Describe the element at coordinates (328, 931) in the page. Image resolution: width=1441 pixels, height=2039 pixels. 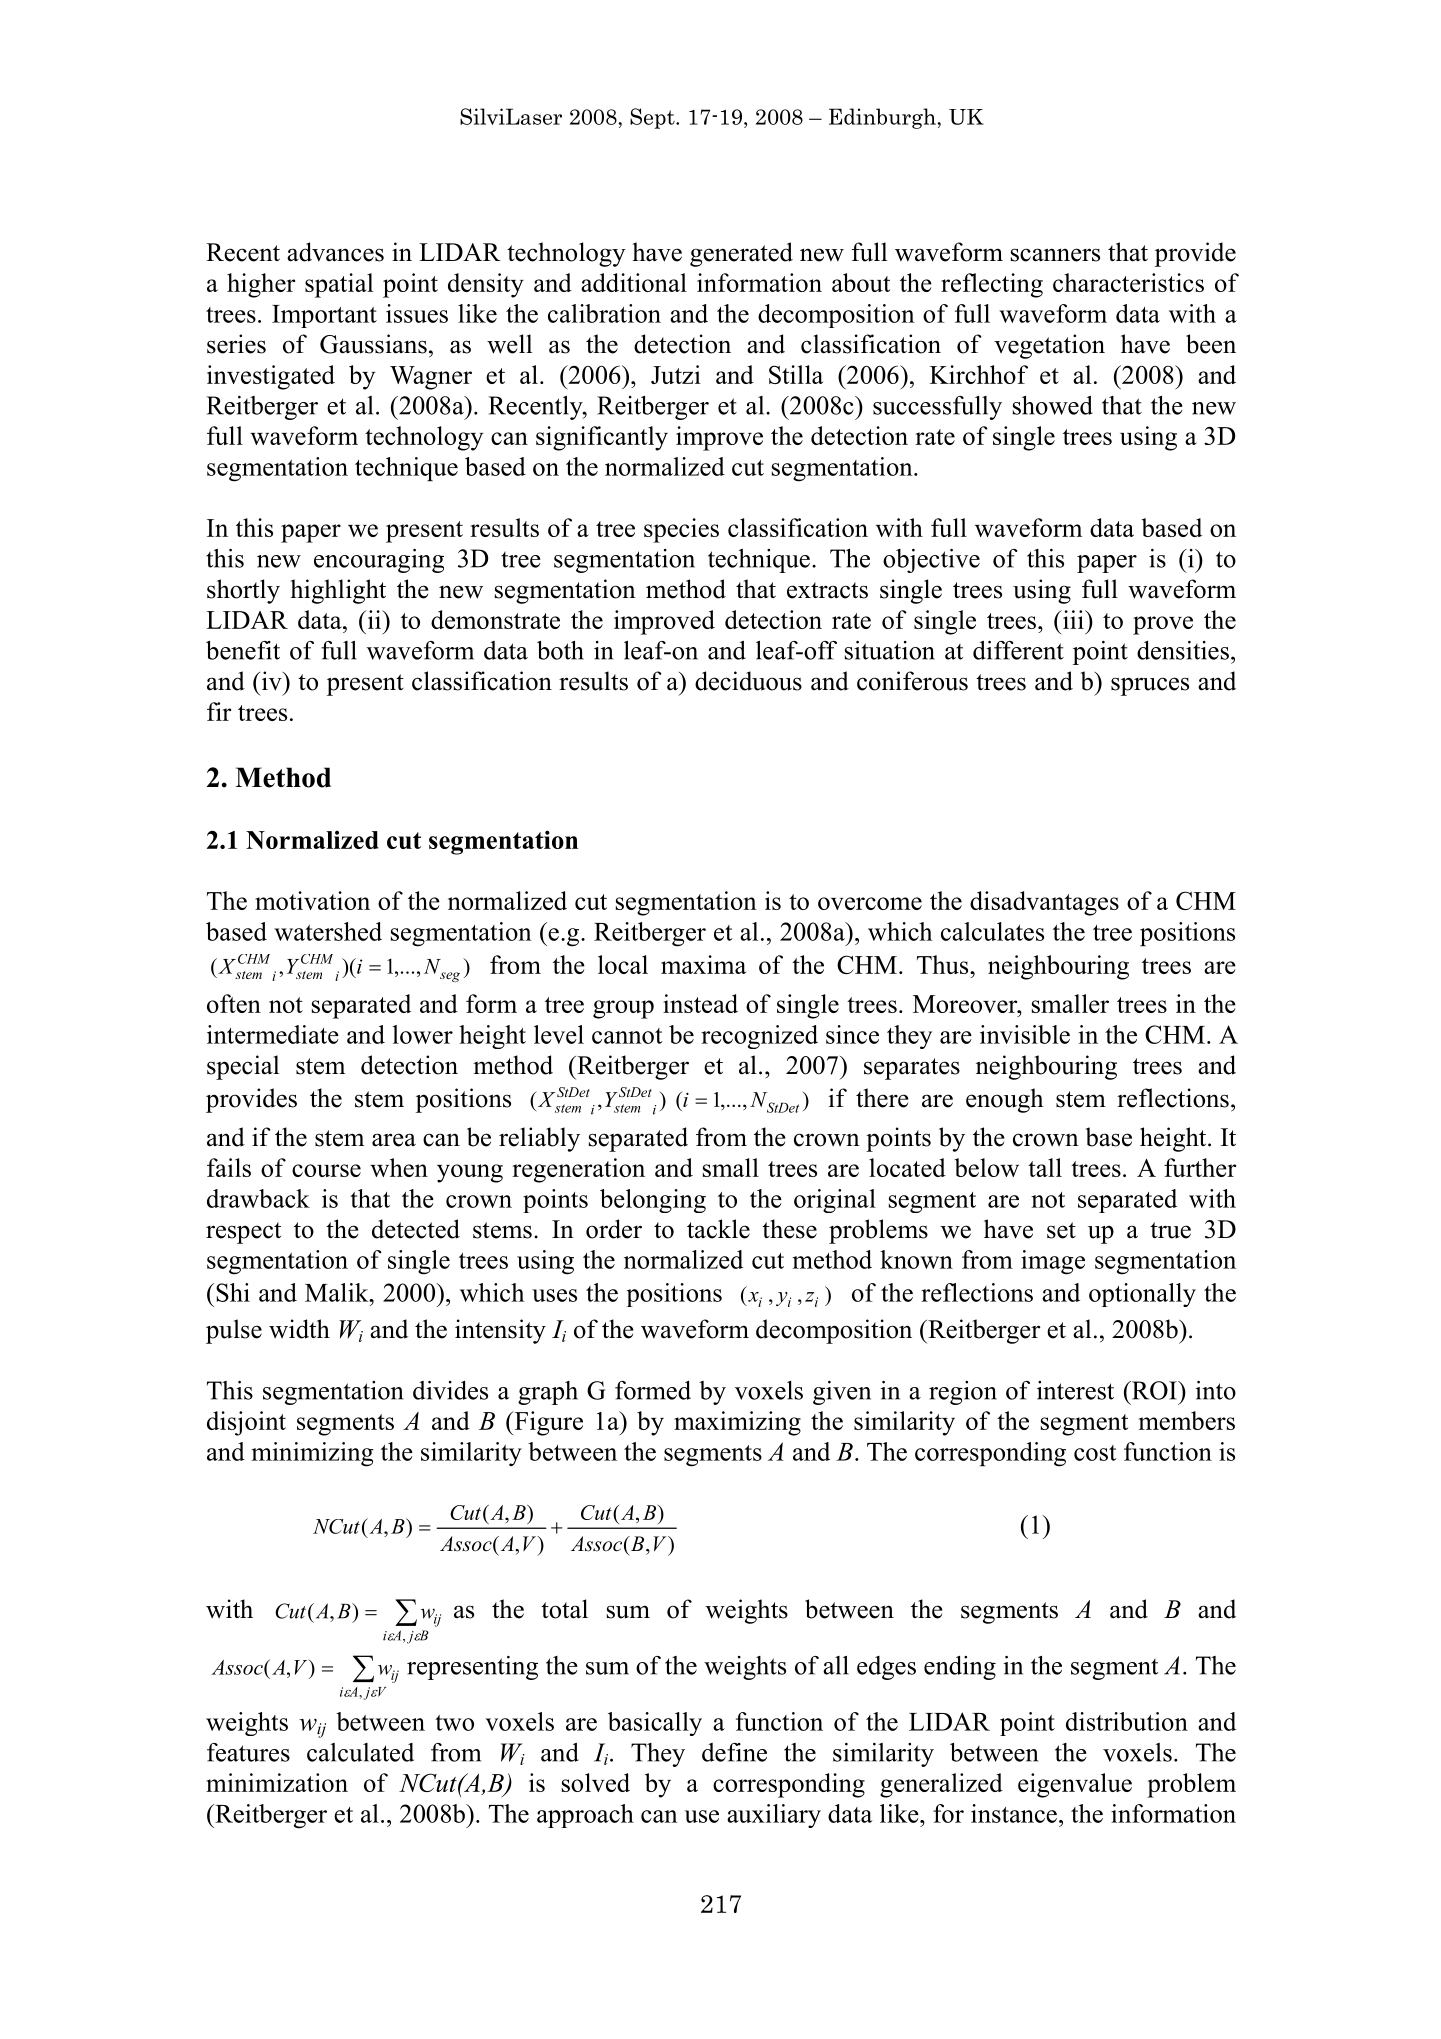
I see `watershed` at that location.
